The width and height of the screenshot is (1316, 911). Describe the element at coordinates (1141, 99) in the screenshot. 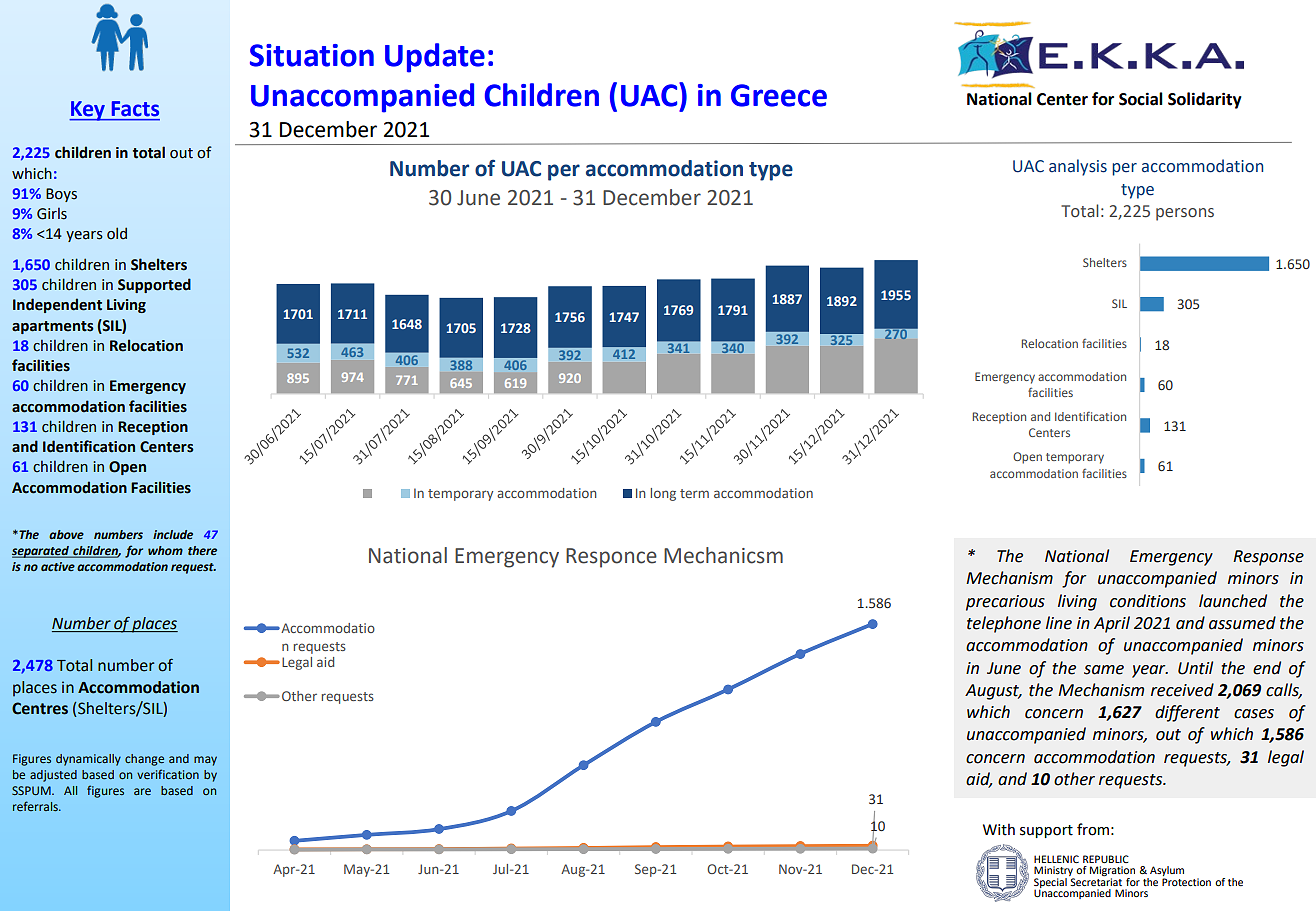

I see `Social` at that location.
